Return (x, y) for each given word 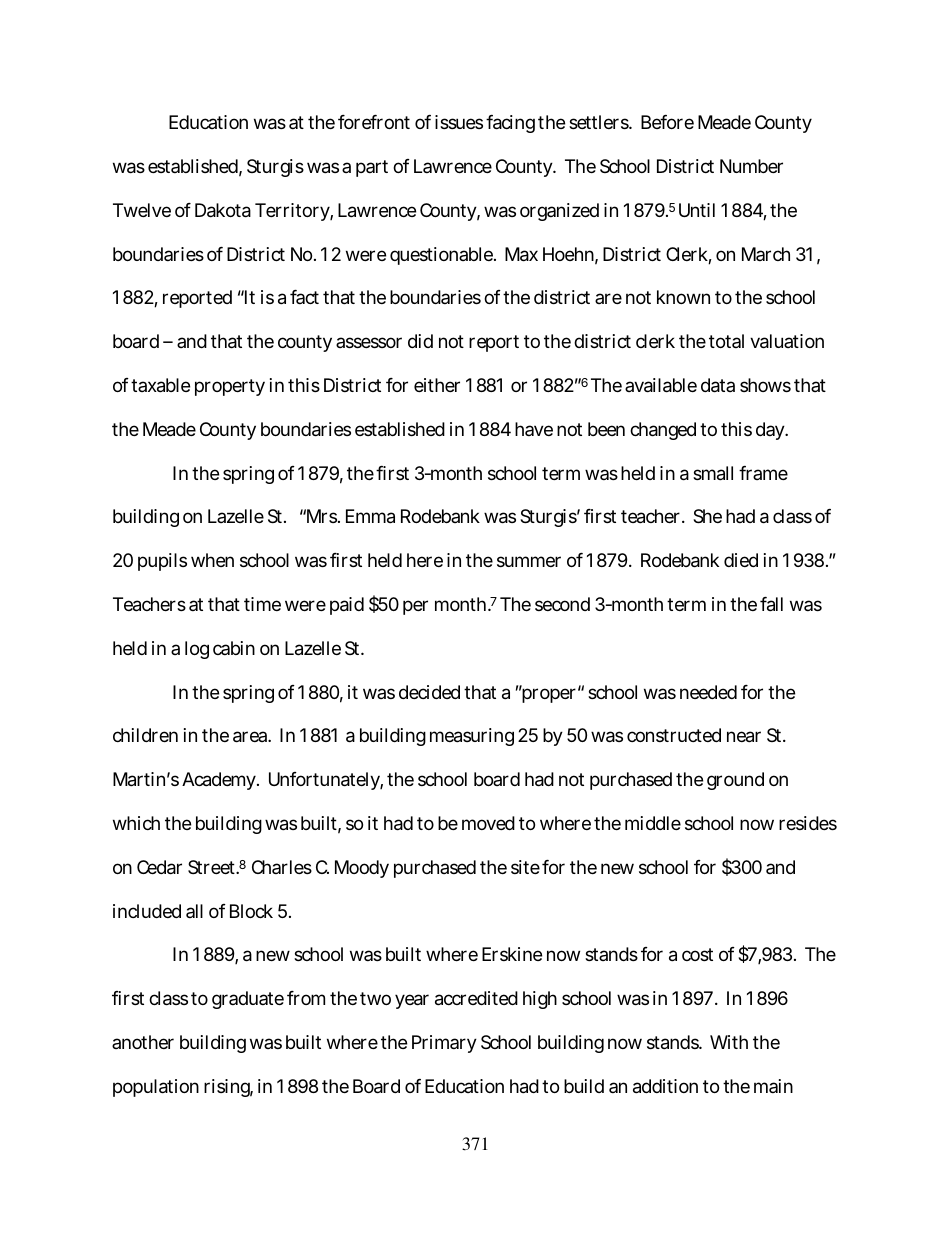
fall (771, 604)
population (156, 1088)
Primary (444, 1044)
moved (488, 823)
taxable (160, 385)
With (729, 1042)
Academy (219, 781)
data (718, 385)
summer (529, 561)
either (437, 385)
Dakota (223, 210)
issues (459, 122)
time (262, 604)
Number (751, 166)
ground (735, 781)
